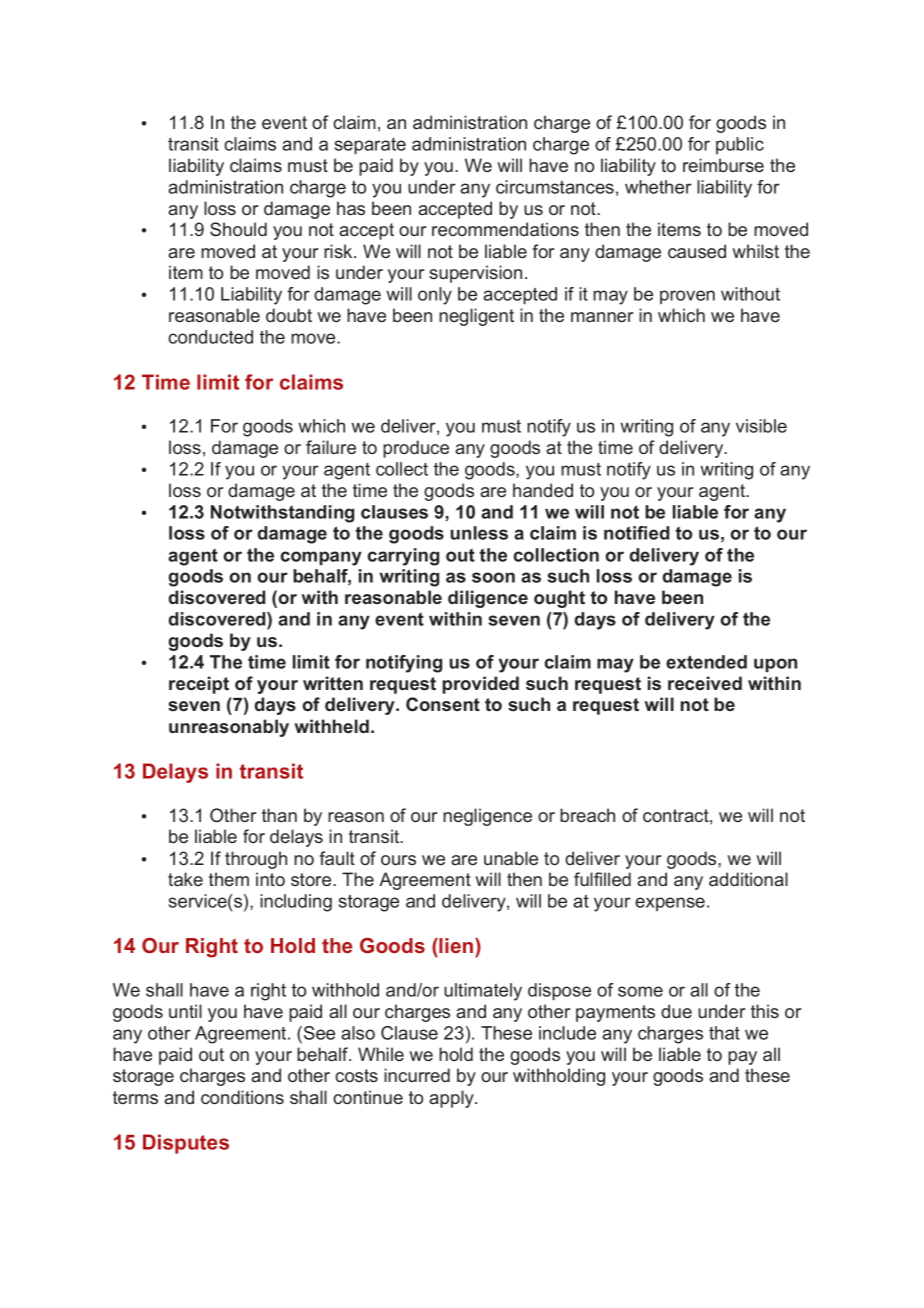 Image resolution: width=924 pixels, height=1308 pixels. Describe the element at coordinates (452, 1099) in the screenshot. I see `apply` at that location.
